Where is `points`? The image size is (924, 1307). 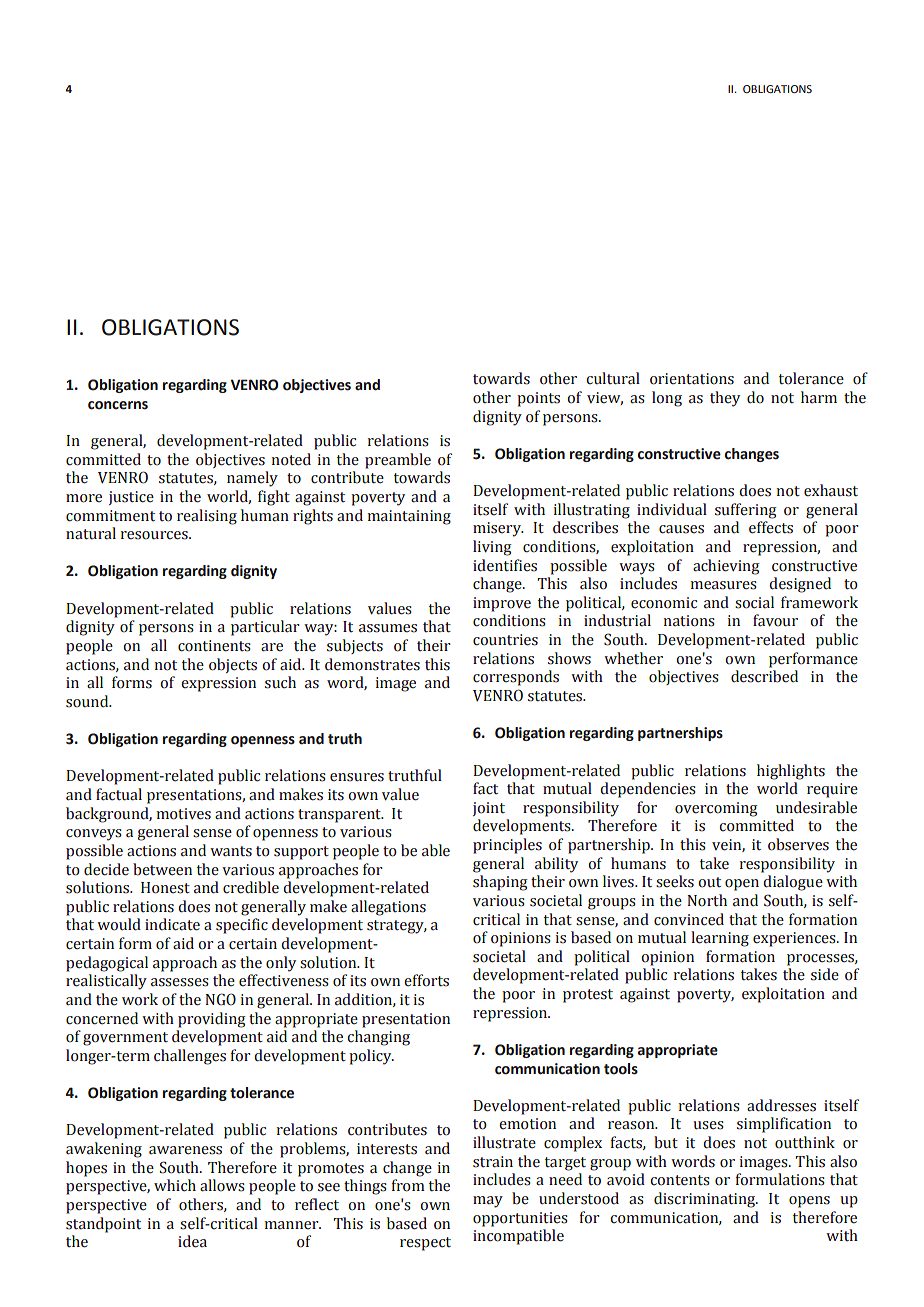
points is located at coordinates (538, 399).
